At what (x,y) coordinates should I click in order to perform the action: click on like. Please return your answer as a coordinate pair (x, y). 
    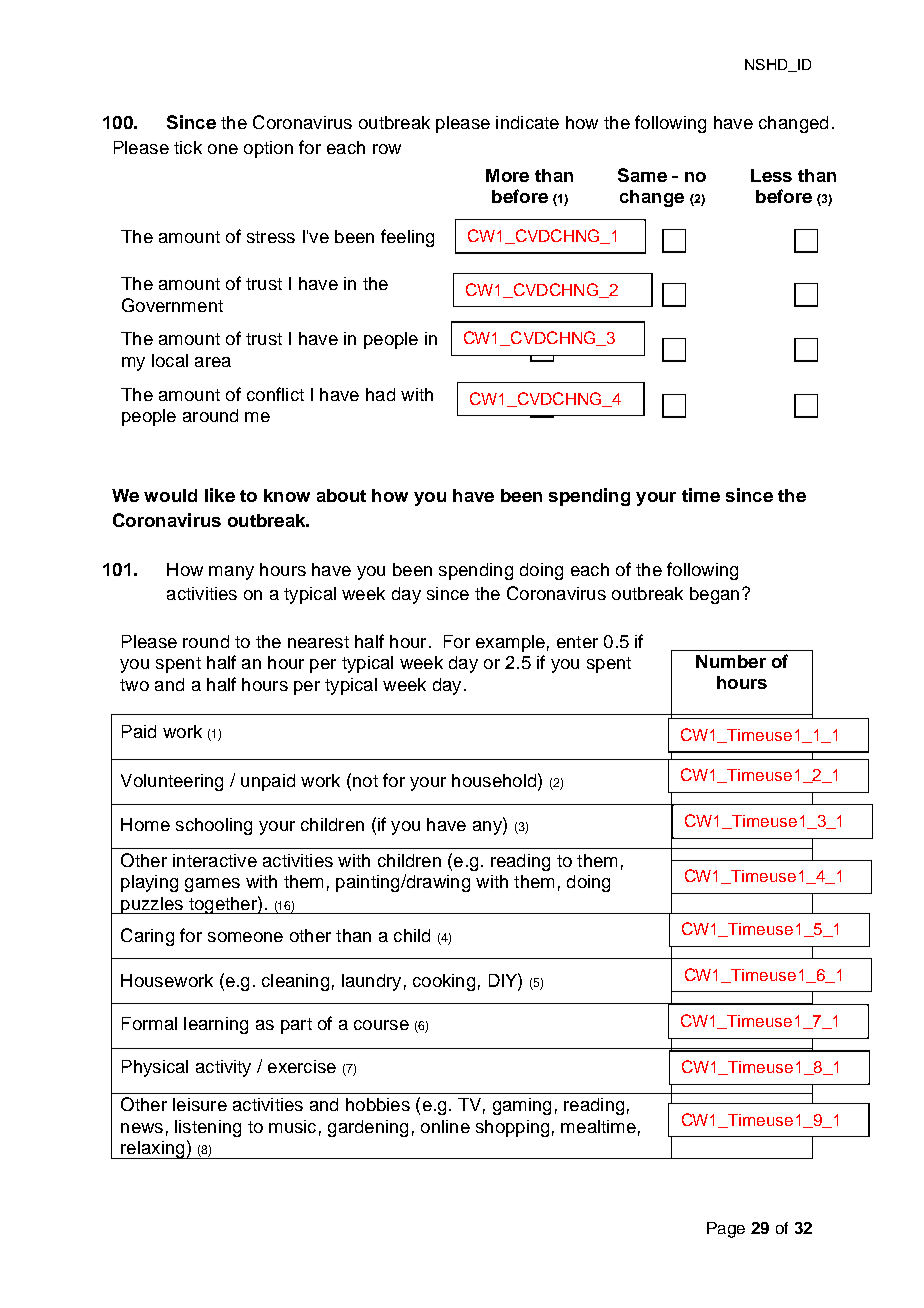
    Looking at the image, I should click on (220, 495).
